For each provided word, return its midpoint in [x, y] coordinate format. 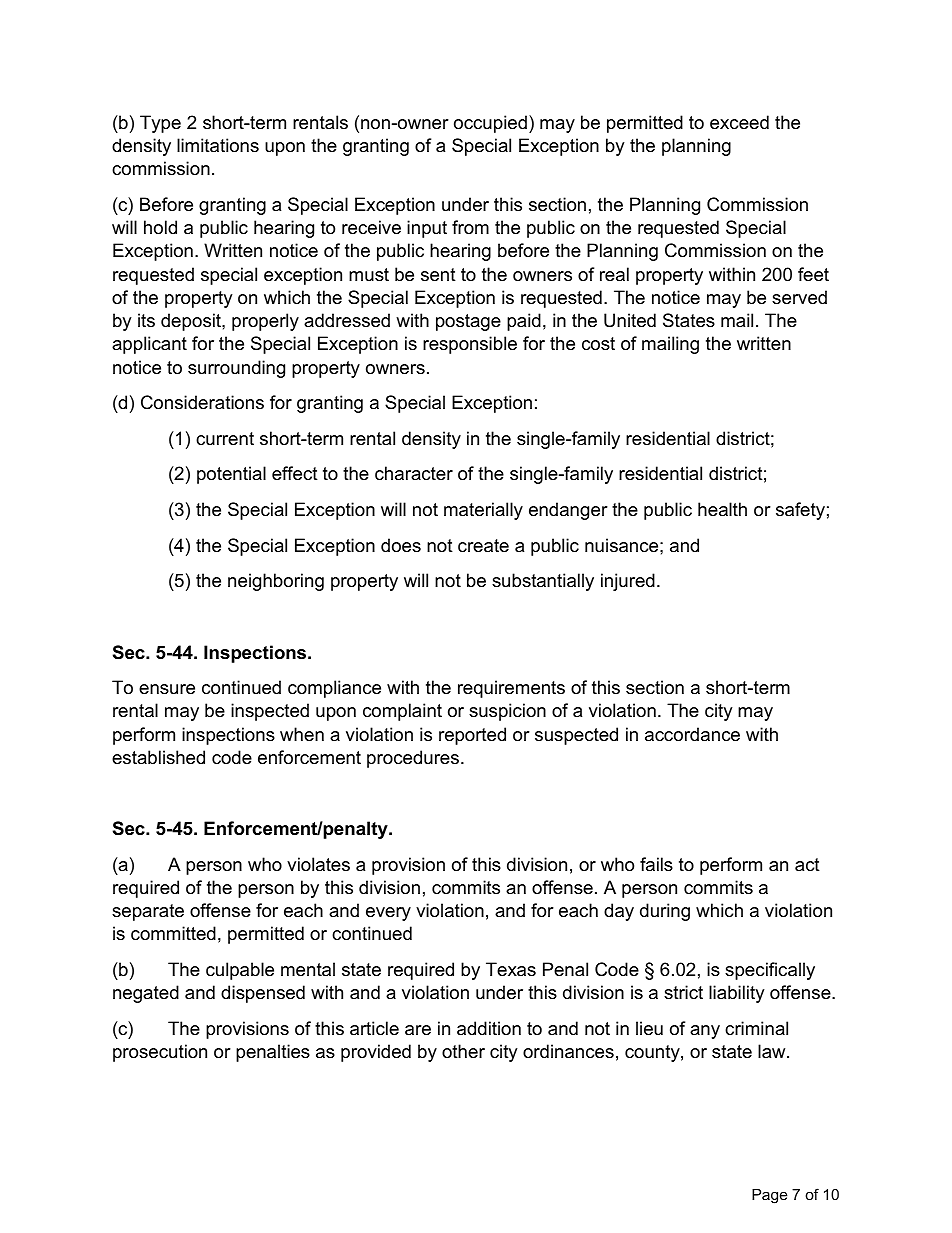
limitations [218, 145]
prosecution [160, 1053]
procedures [414, 759]
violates [318, 864]
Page [769, 1196]
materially [483, 511]
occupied [490, 124]
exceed [739, 122]
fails [656, 864]
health [722, 509]
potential [231, 475]
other [463, 1051]
